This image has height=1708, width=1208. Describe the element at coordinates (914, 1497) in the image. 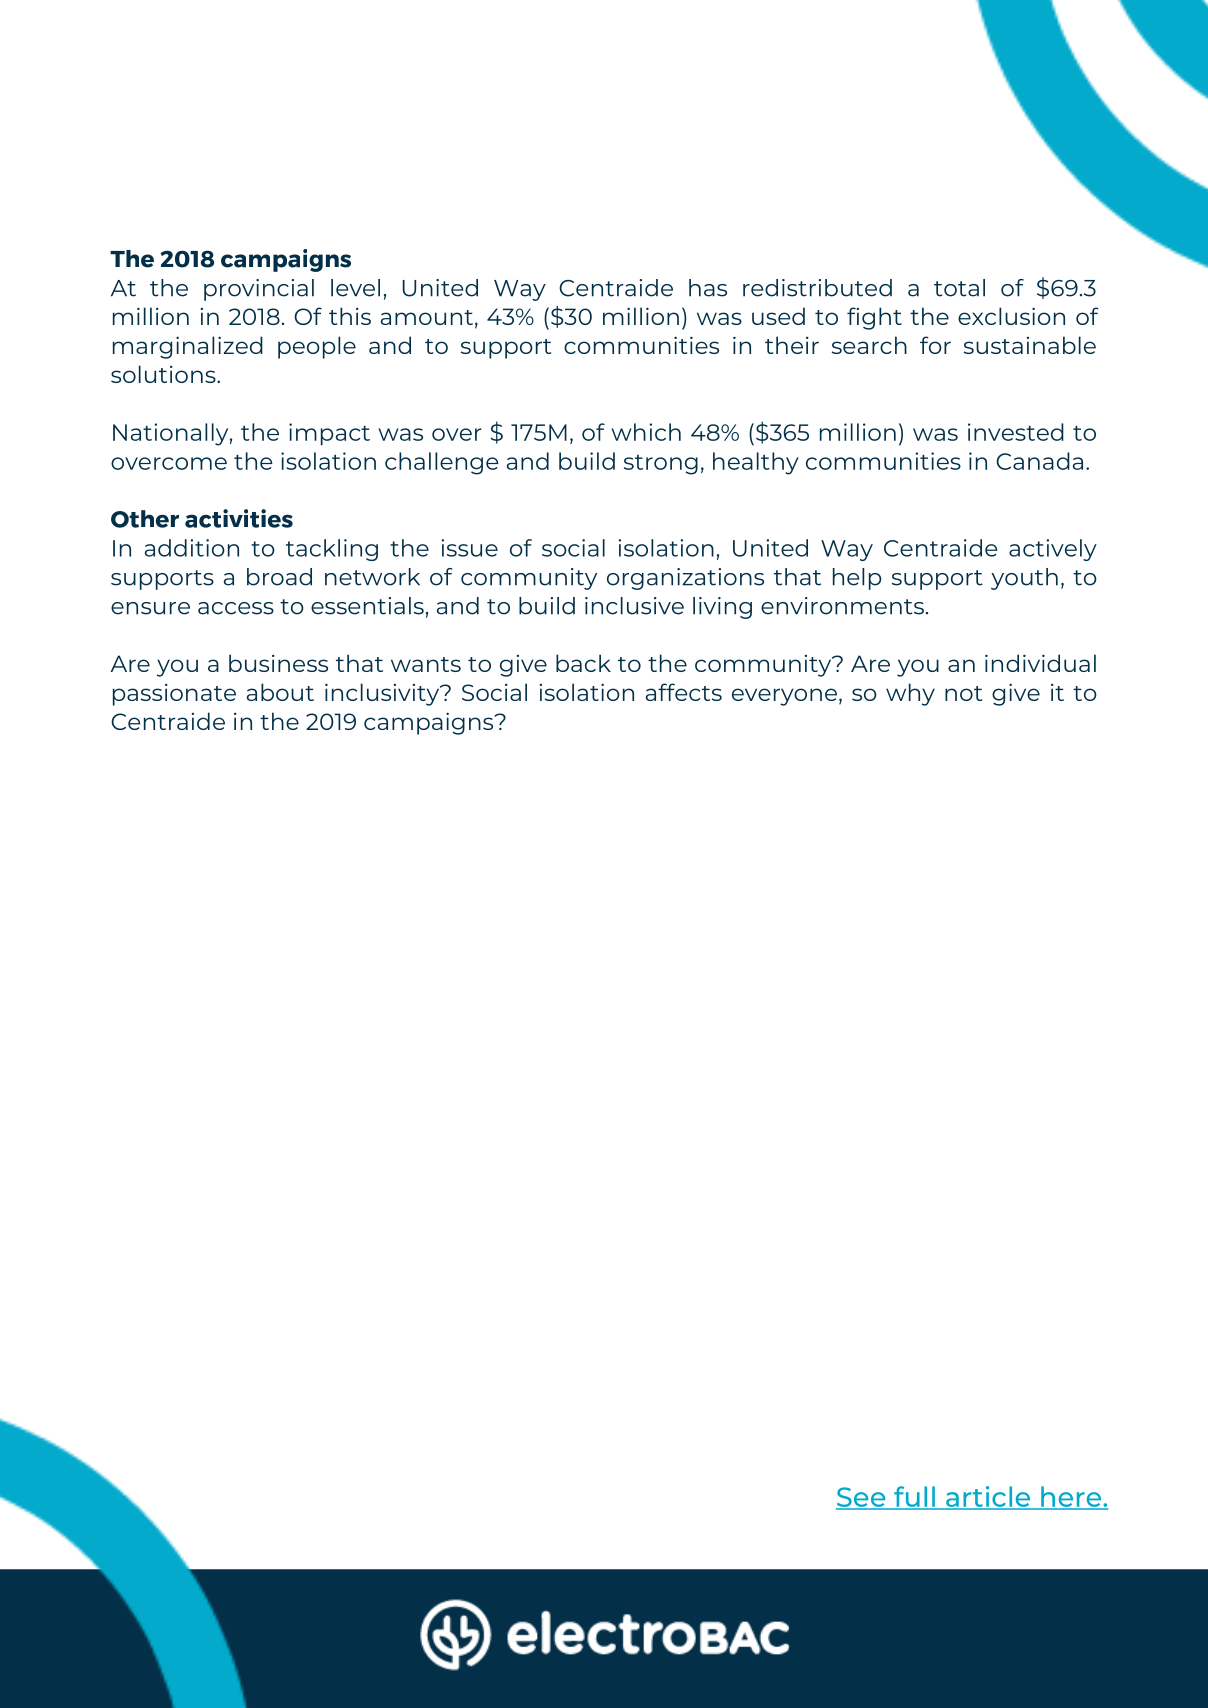

I see `full` at that location.
